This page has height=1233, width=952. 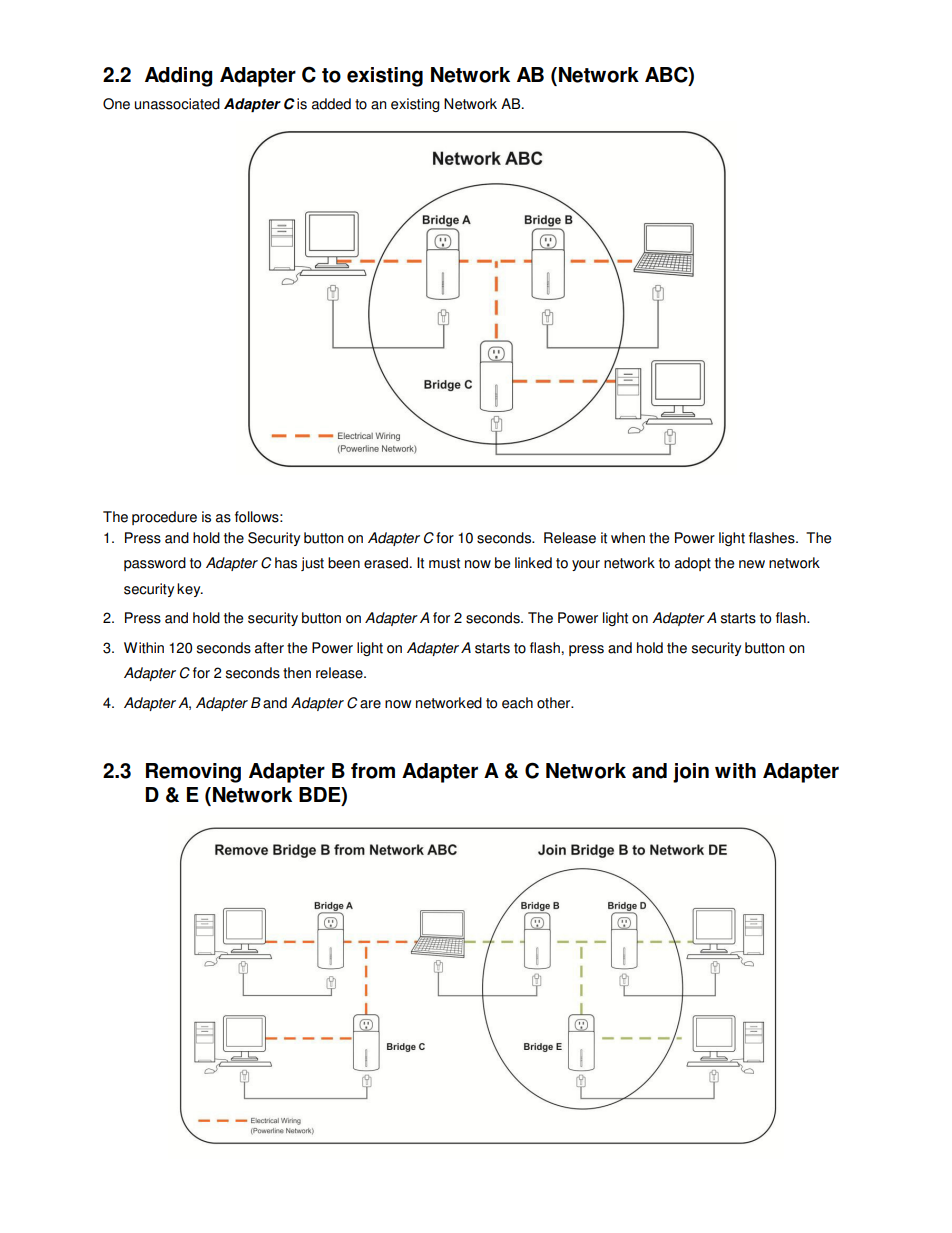 What do you see at coordinates (331, 104) in the page?
I see `added` at bounding box center [331, 104].
